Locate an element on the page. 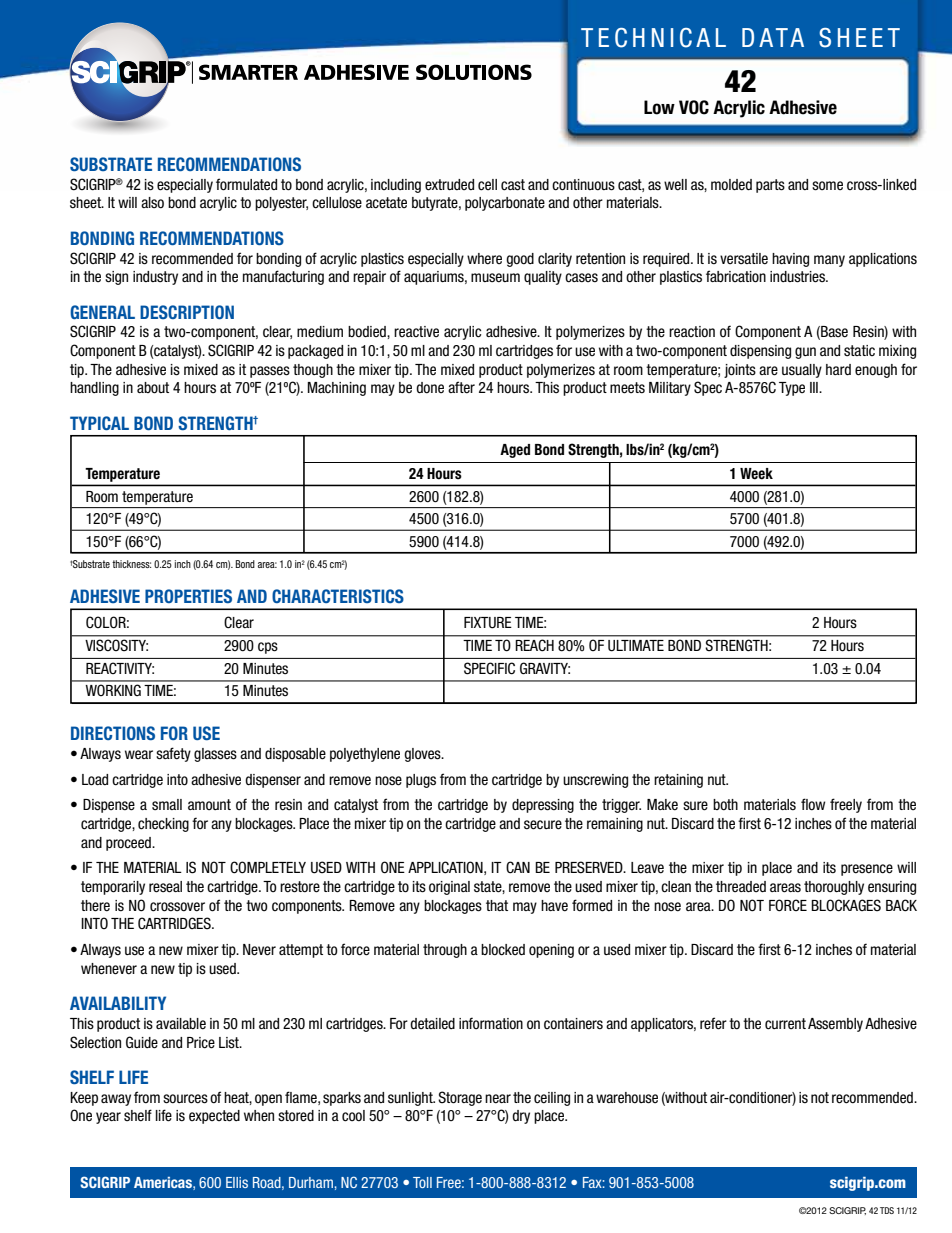 This image has height=1233, width=952. reseal is located at coordinates (165, 887).
